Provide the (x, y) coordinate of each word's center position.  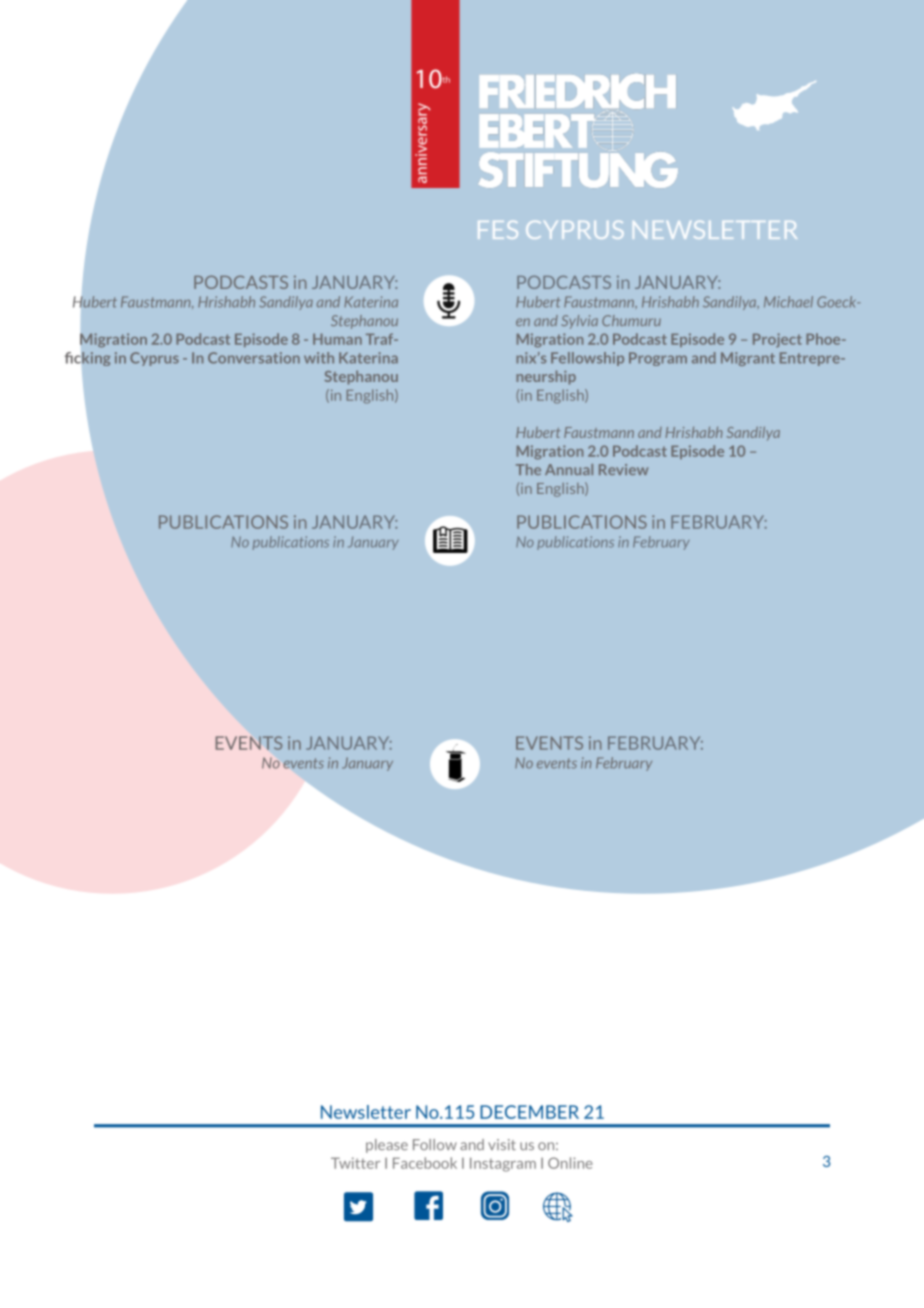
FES (498, 230)
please (387, 1146)
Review (623, 469)
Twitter (355, 1163)
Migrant (748, 359)
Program (658, 359)
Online (570, 1163)
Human (337, 339)
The (528, 469)
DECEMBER (529, 1112)
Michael (788, 302)
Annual (569, 469)
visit (502, 1144)
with (319, 358)
